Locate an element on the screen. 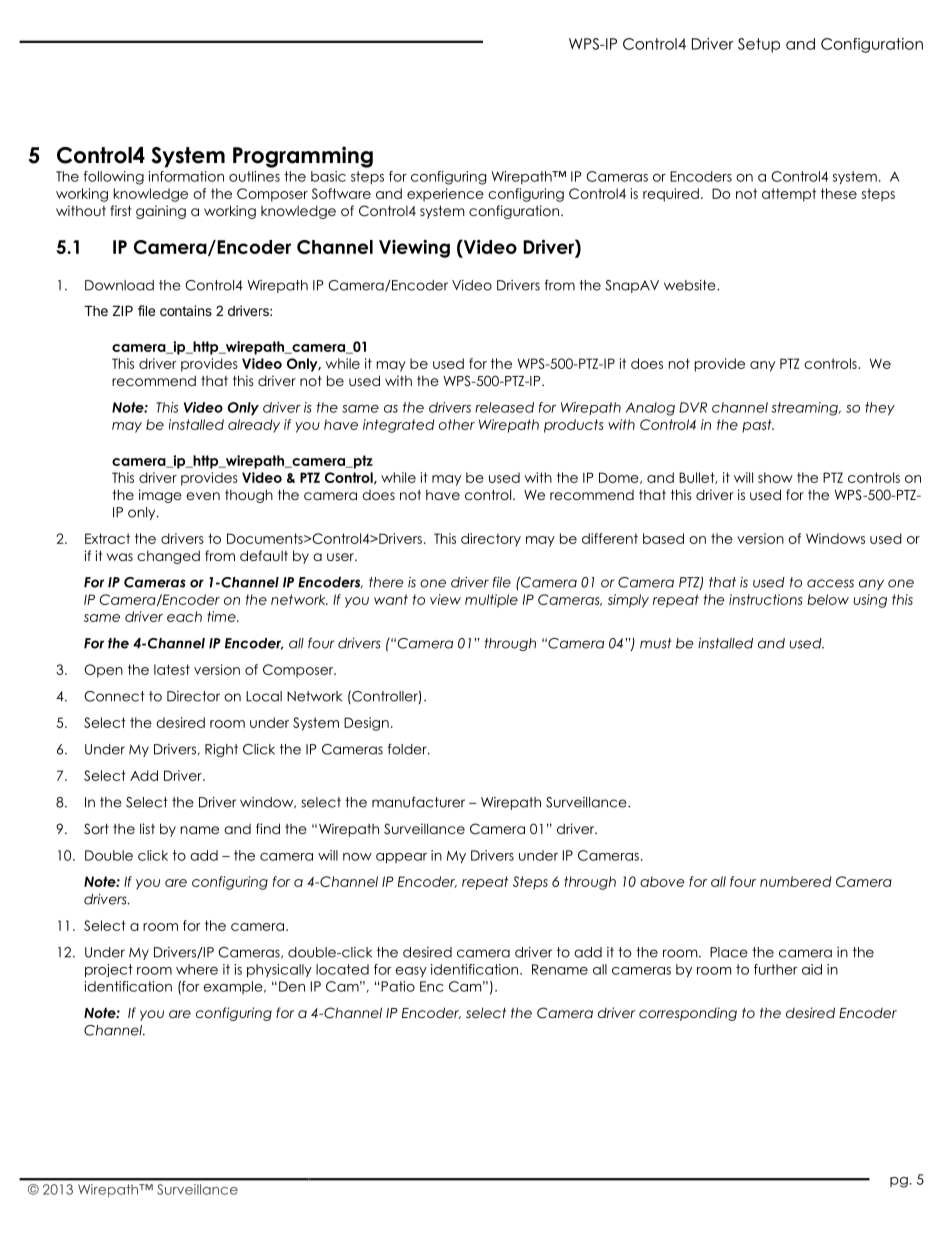 The width and height of the screenshot is (952, 1233). further is located at coordinates (776, 969).
